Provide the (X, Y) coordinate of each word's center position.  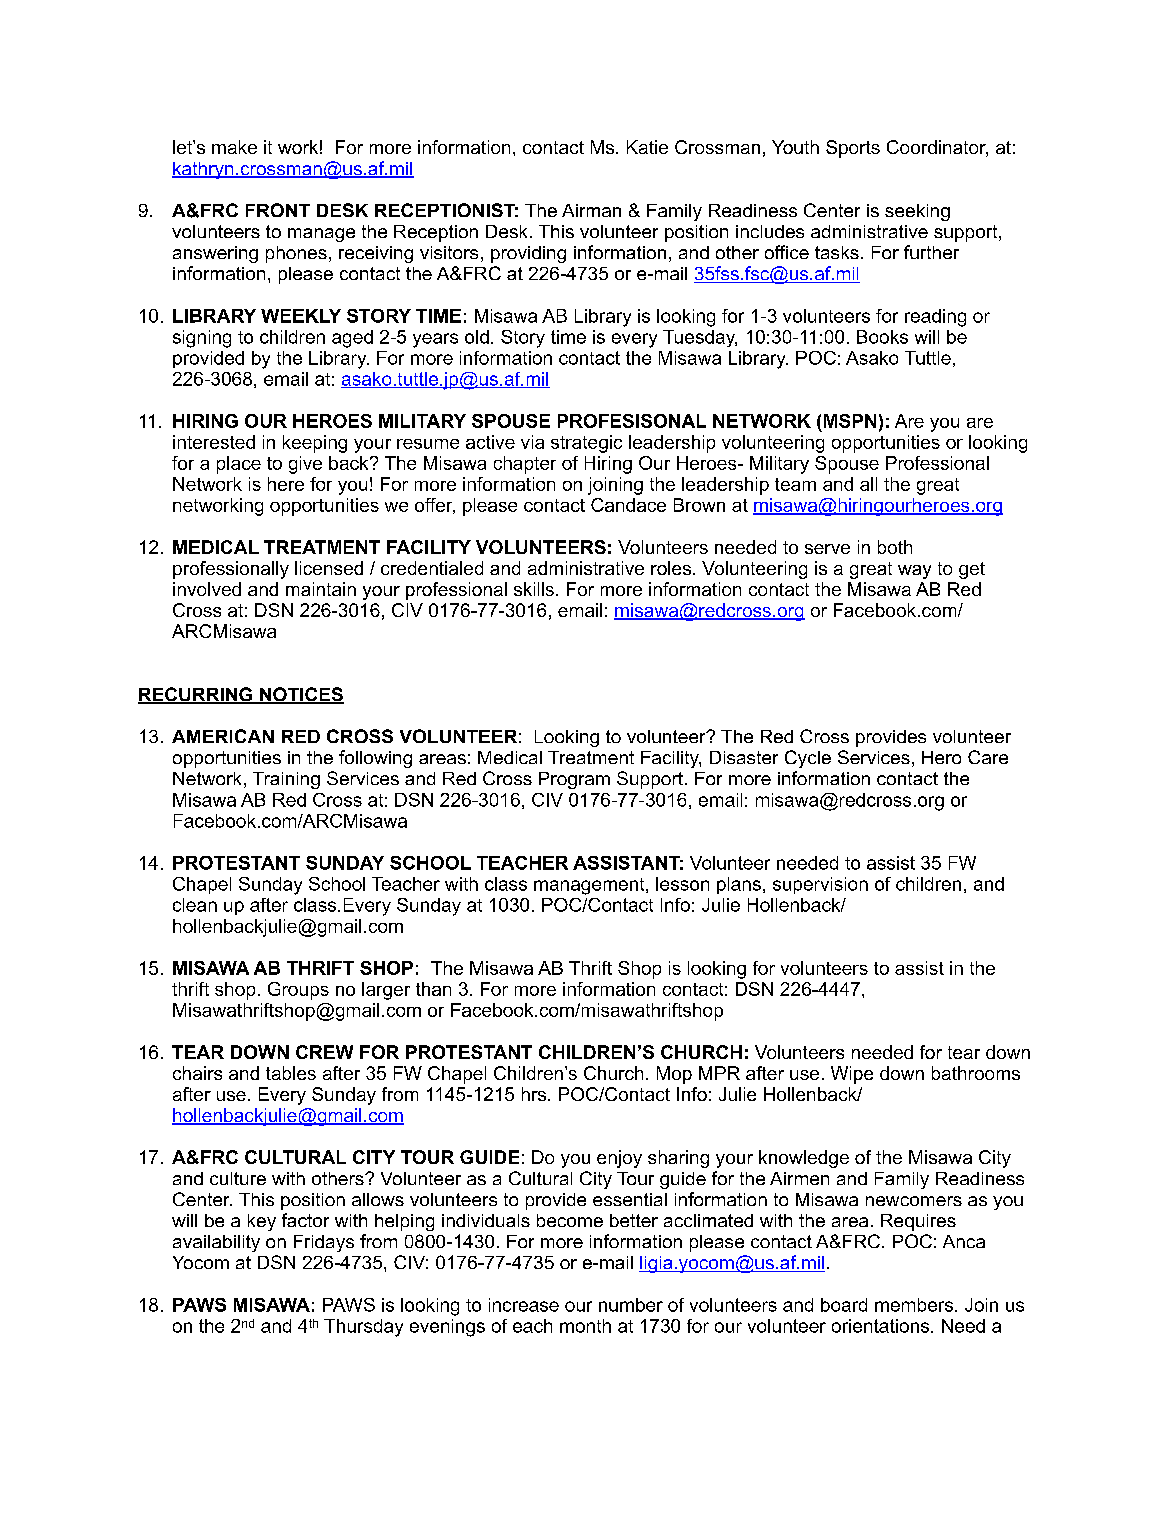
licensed (329, 568)
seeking (917, 212)
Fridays (324, 1243)
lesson (682, 884)
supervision (820, 885)
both (895, 547)
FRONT (278, 210)
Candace (628, 505)
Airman (591, 210)
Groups (298, 991)
